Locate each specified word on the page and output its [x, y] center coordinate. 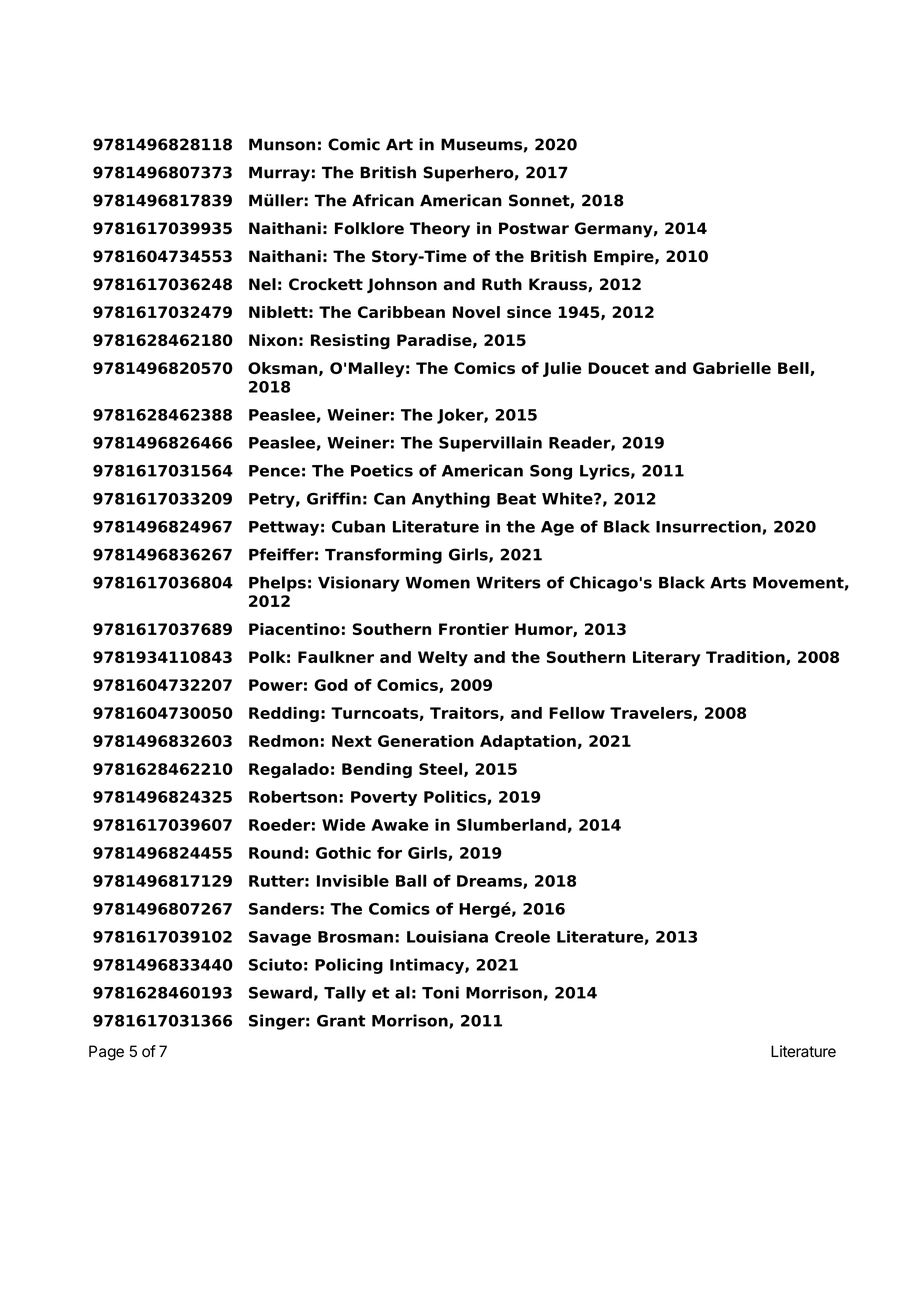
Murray [279, 174]
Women [438, 583]
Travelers [652, 714]
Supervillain [490, 444]
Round [276, 852]
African [383, 200]
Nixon [273, 340]
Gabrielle [732, 368]
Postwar [534, 228]
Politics [456, 797]
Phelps [277, 584]
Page [106, 1053]
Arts [728, 583]
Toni [440, 992]
